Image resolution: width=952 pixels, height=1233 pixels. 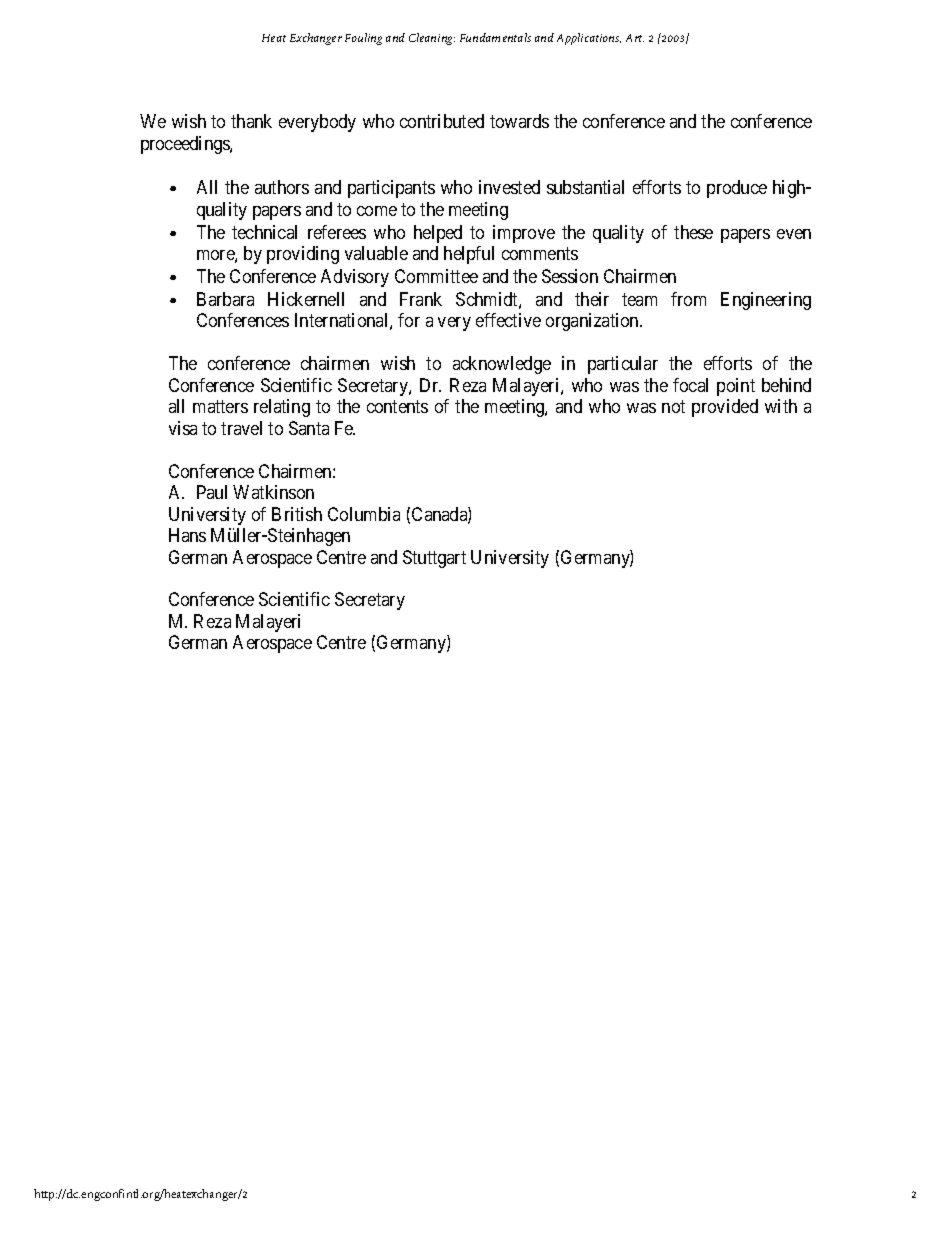 I want to click on Fouling, so click(x=363, y=39).
